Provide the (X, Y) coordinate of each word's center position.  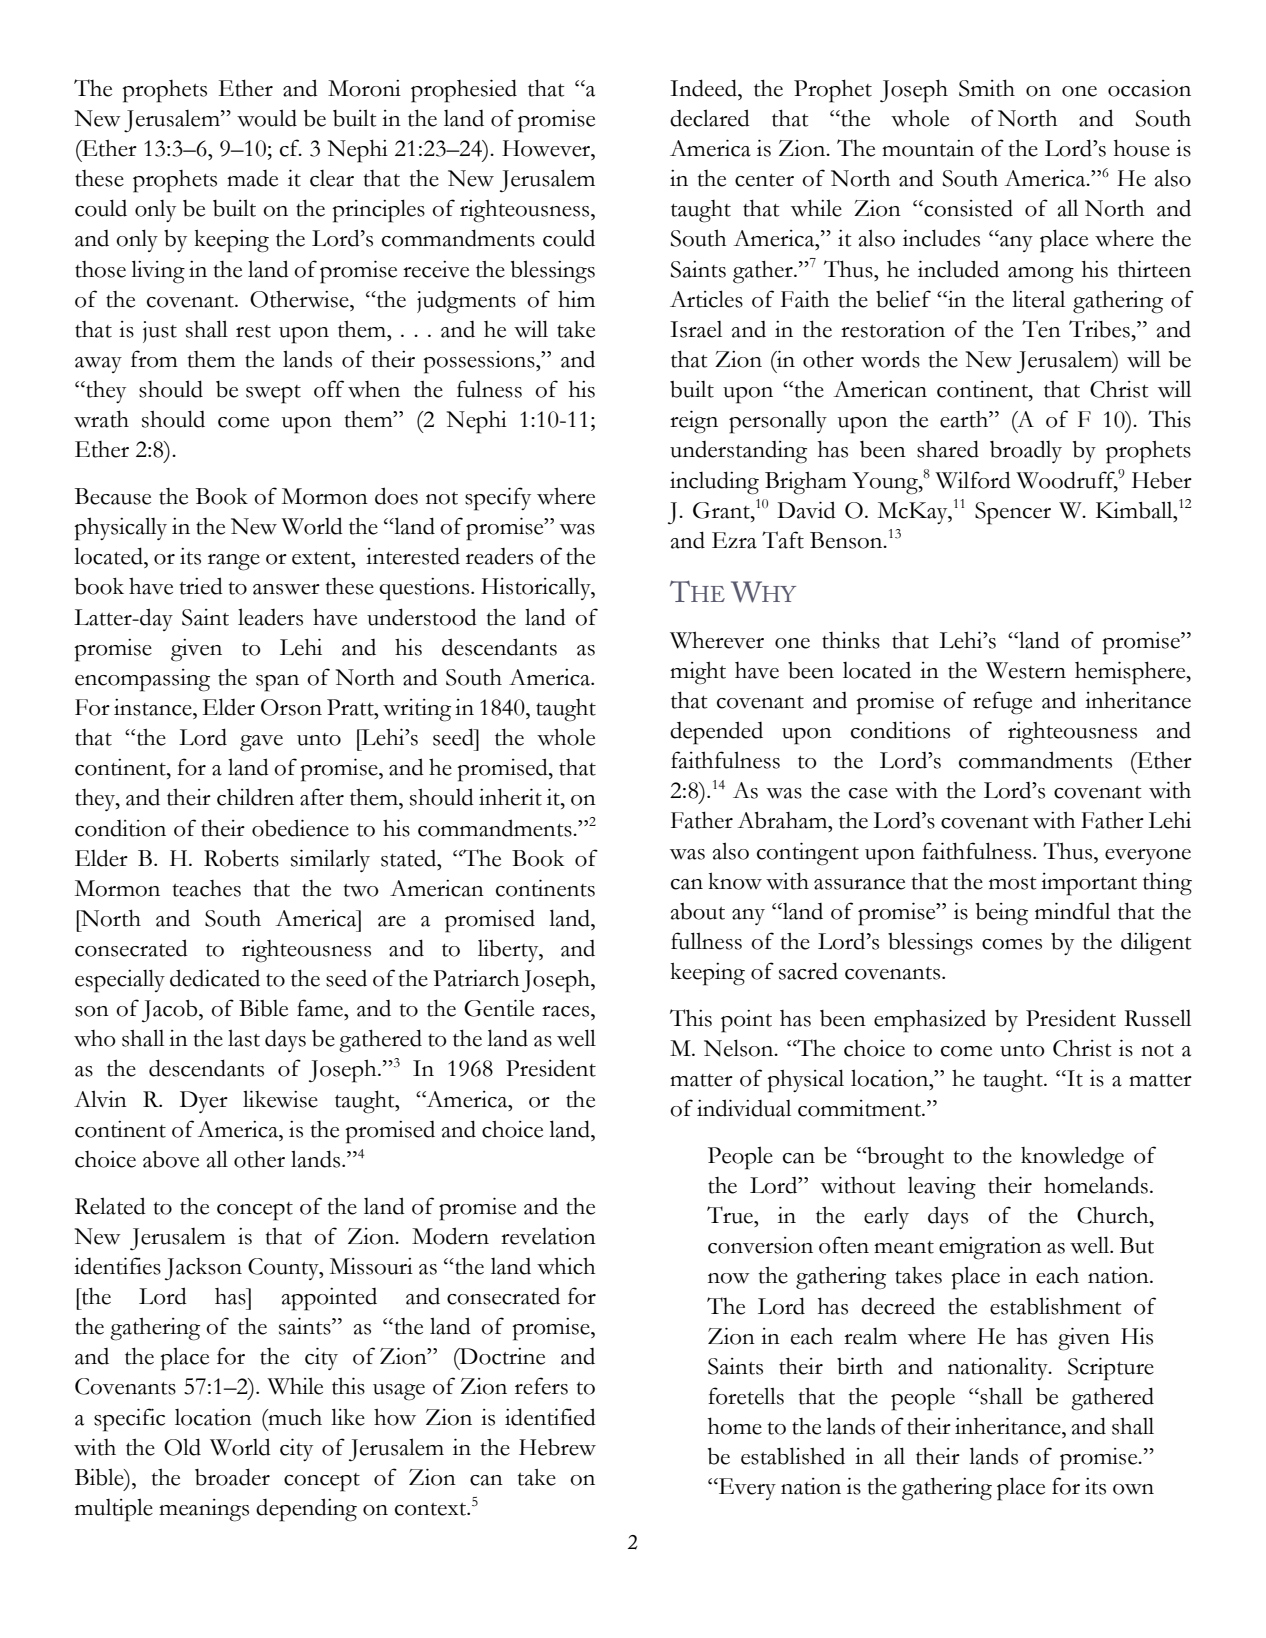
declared (710, 118)
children (255, 797)
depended (716, 733)
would (267, 118)
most (1013, 883)
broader (232, 1477)
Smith (987, 88)
